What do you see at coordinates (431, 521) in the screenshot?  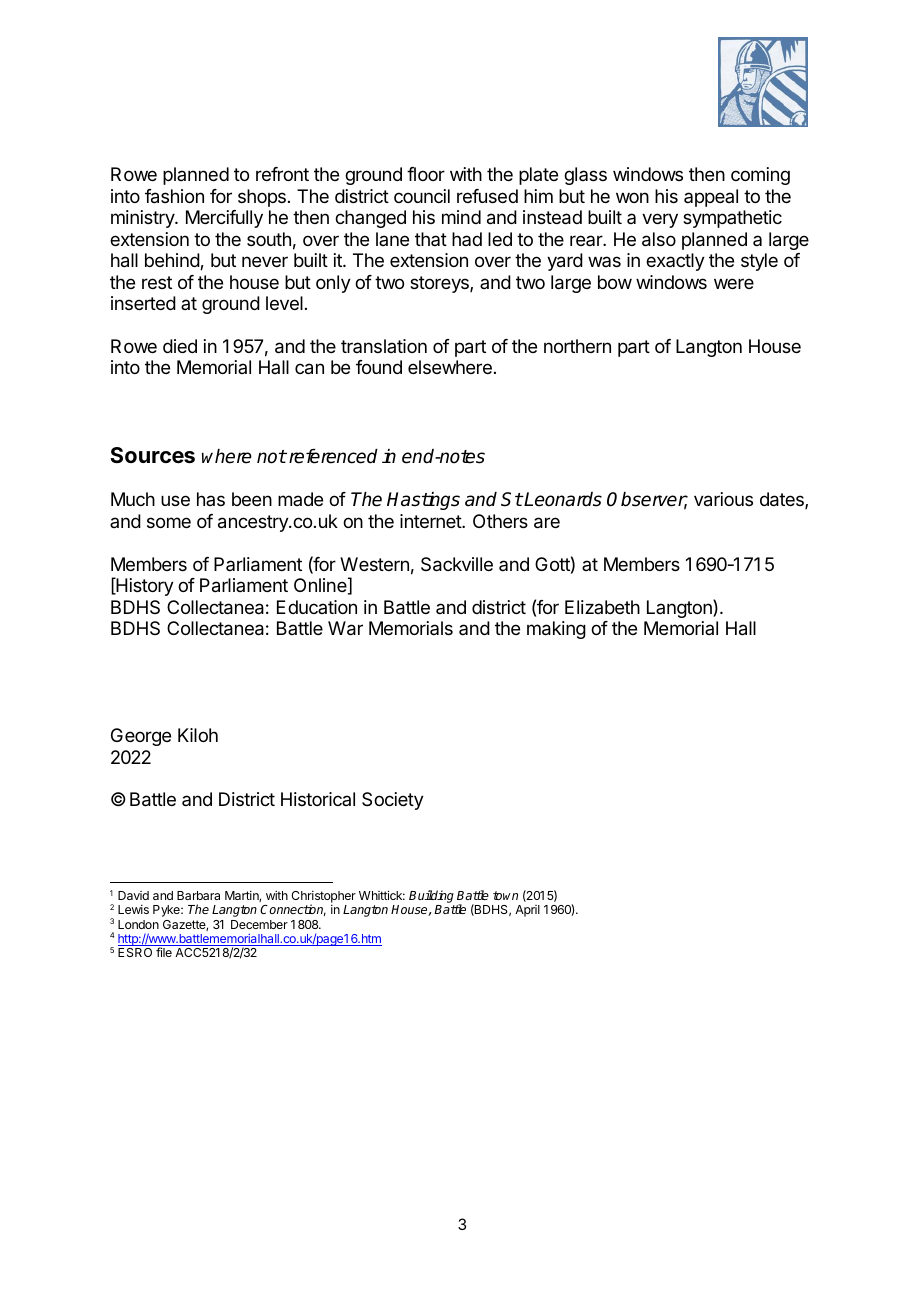 I see `internet` at bounding box center [431, 521].
